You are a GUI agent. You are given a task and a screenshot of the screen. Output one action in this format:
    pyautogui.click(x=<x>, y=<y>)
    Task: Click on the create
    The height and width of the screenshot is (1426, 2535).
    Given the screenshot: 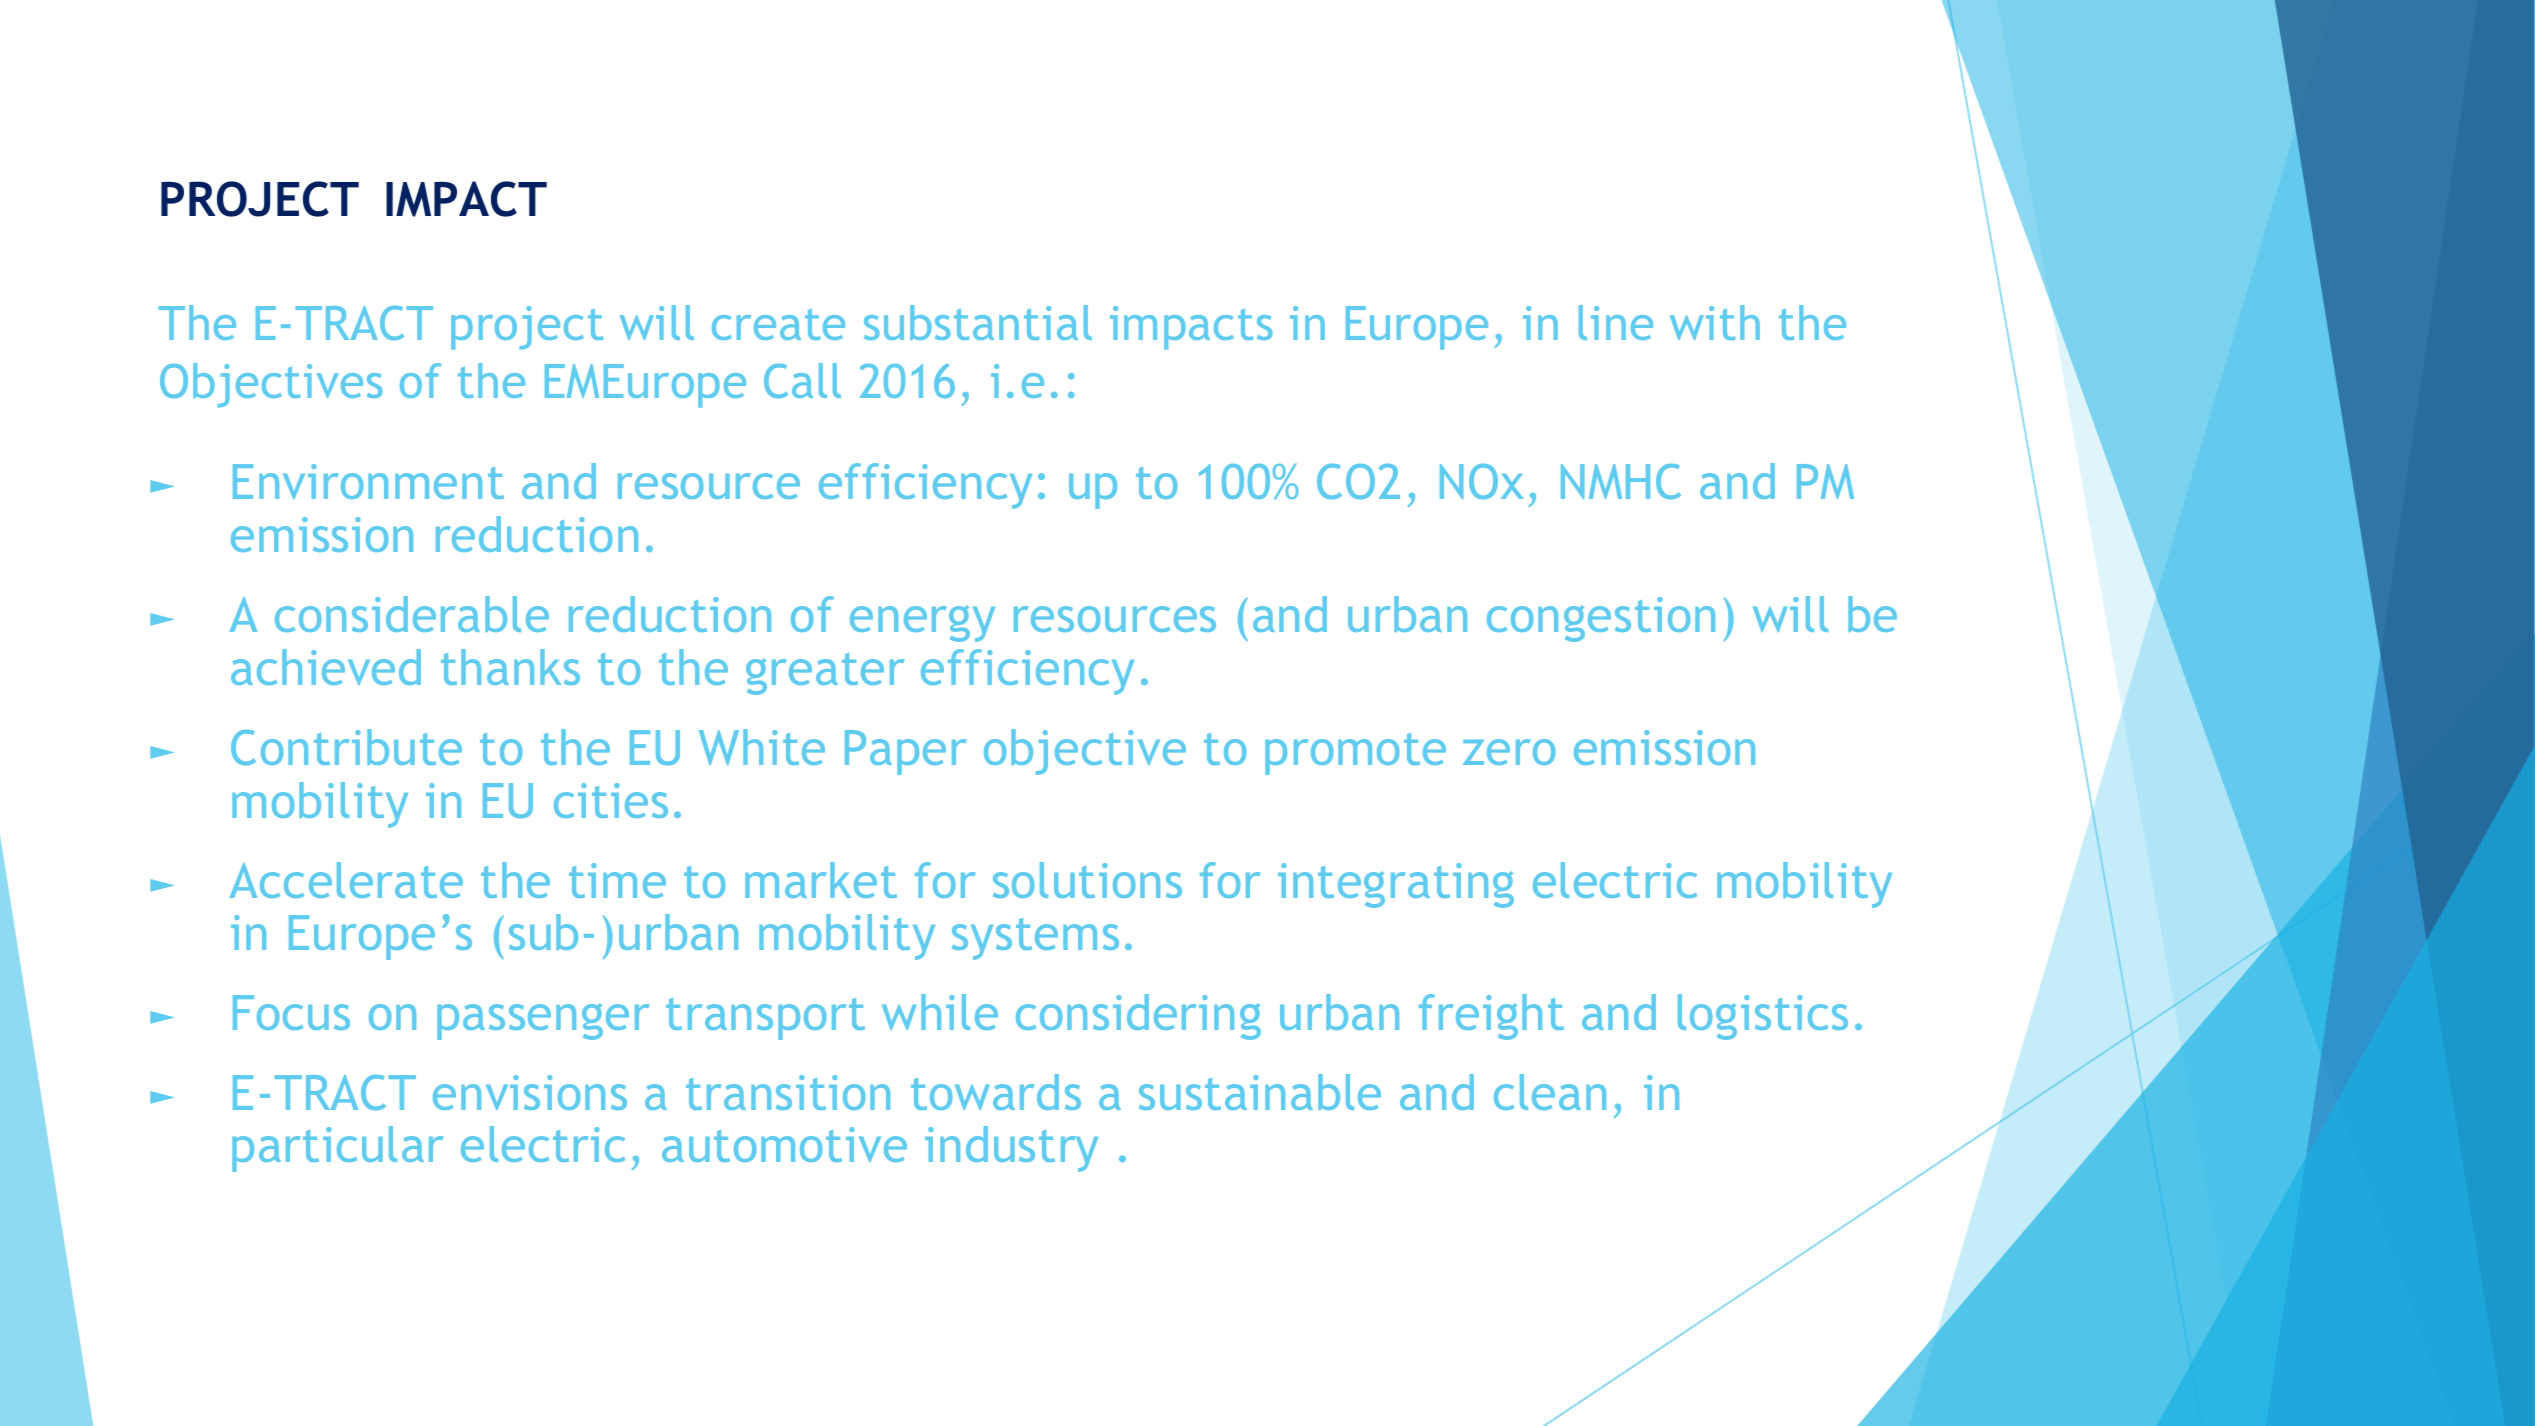 What is the action you would take?
    pyautogui.click(x=778, y=324)
